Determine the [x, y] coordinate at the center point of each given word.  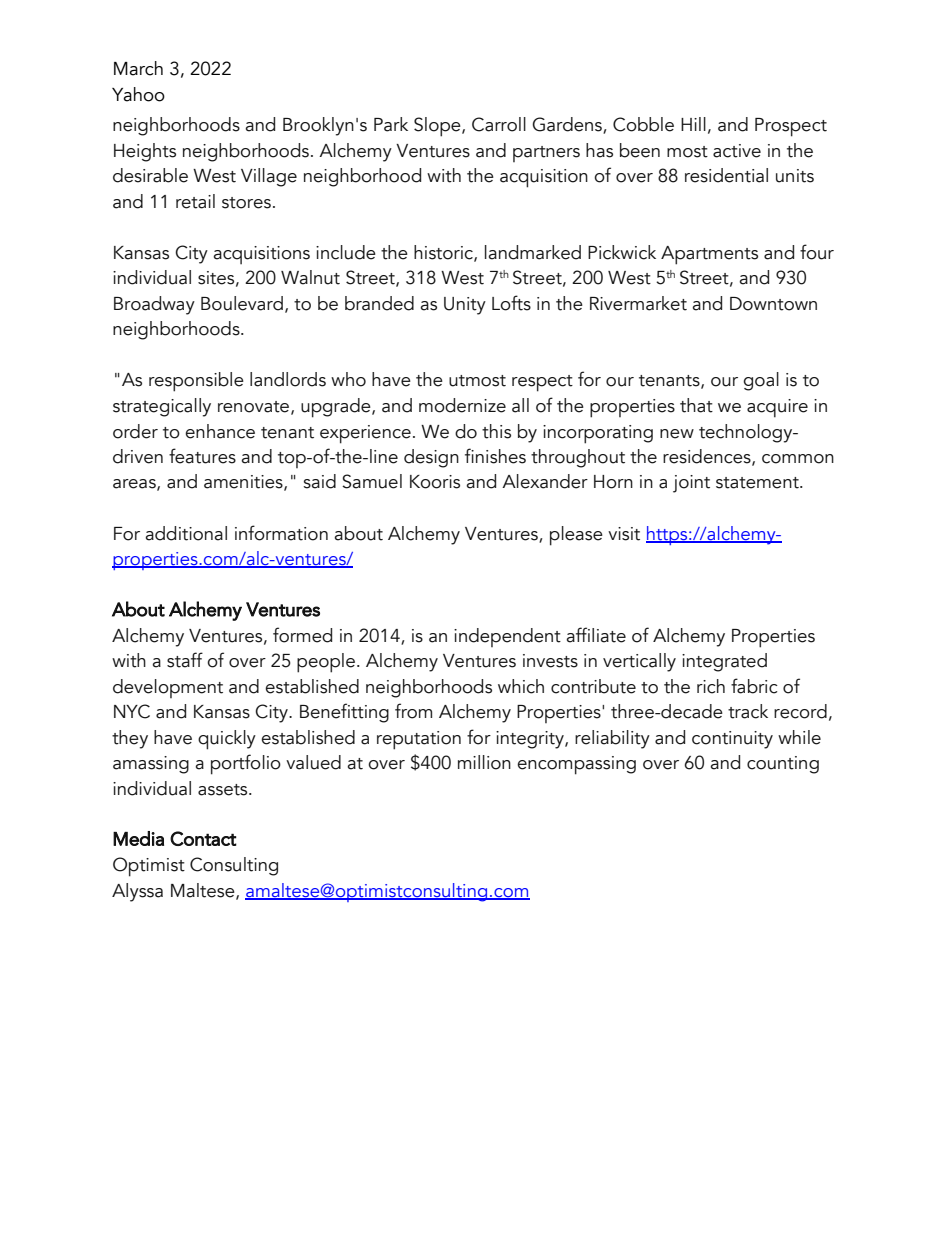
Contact [203, 838]
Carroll [499, 124]
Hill [693, 124]
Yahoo [138, 94]
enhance [220, 431]
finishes [495, 456]
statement [758, 483]
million [484, 762]
